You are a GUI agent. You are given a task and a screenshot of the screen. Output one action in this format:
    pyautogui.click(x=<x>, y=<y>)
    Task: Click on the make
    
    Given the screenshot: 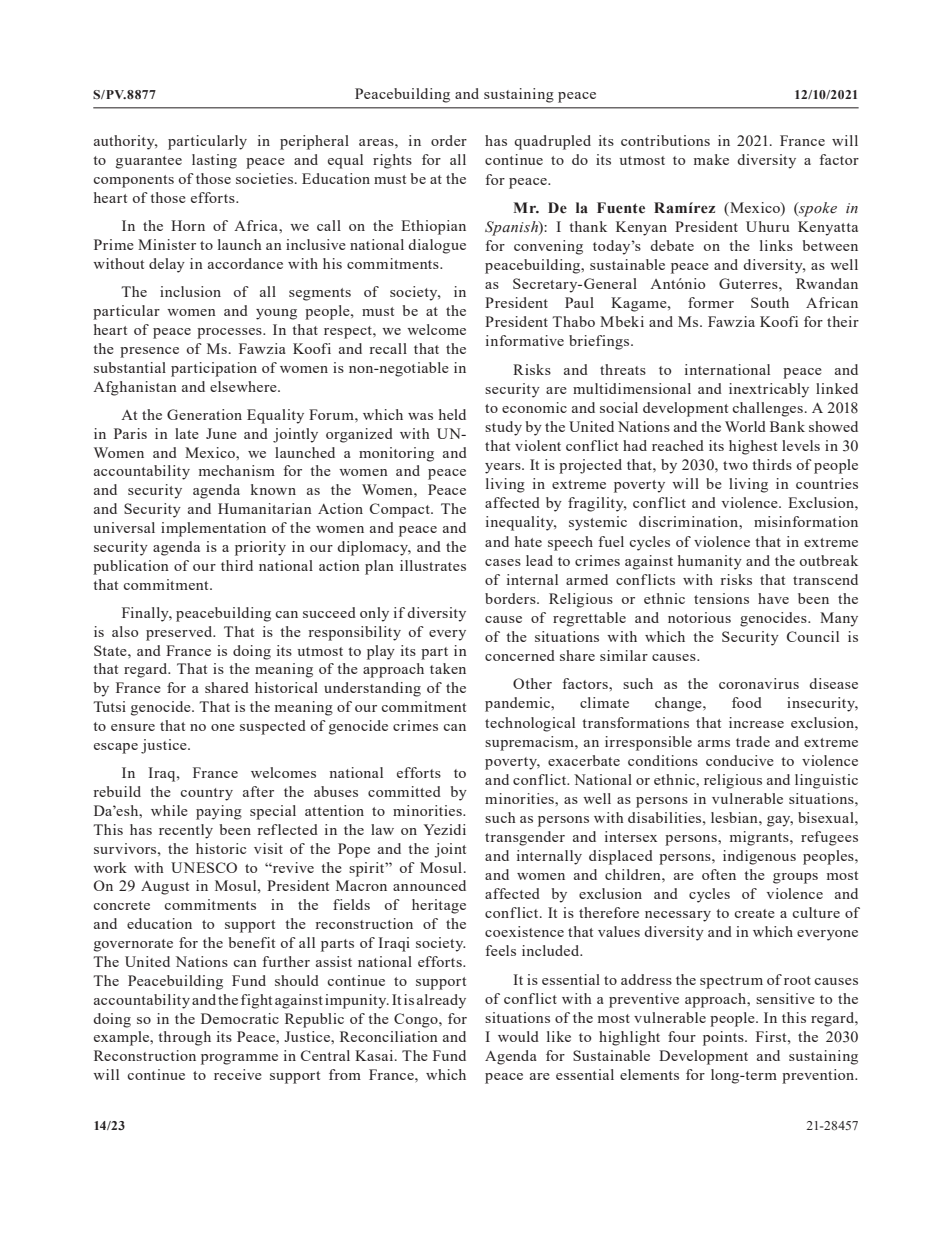 What is the action you would take?
    pyautogui.click(x=711, y=159)
